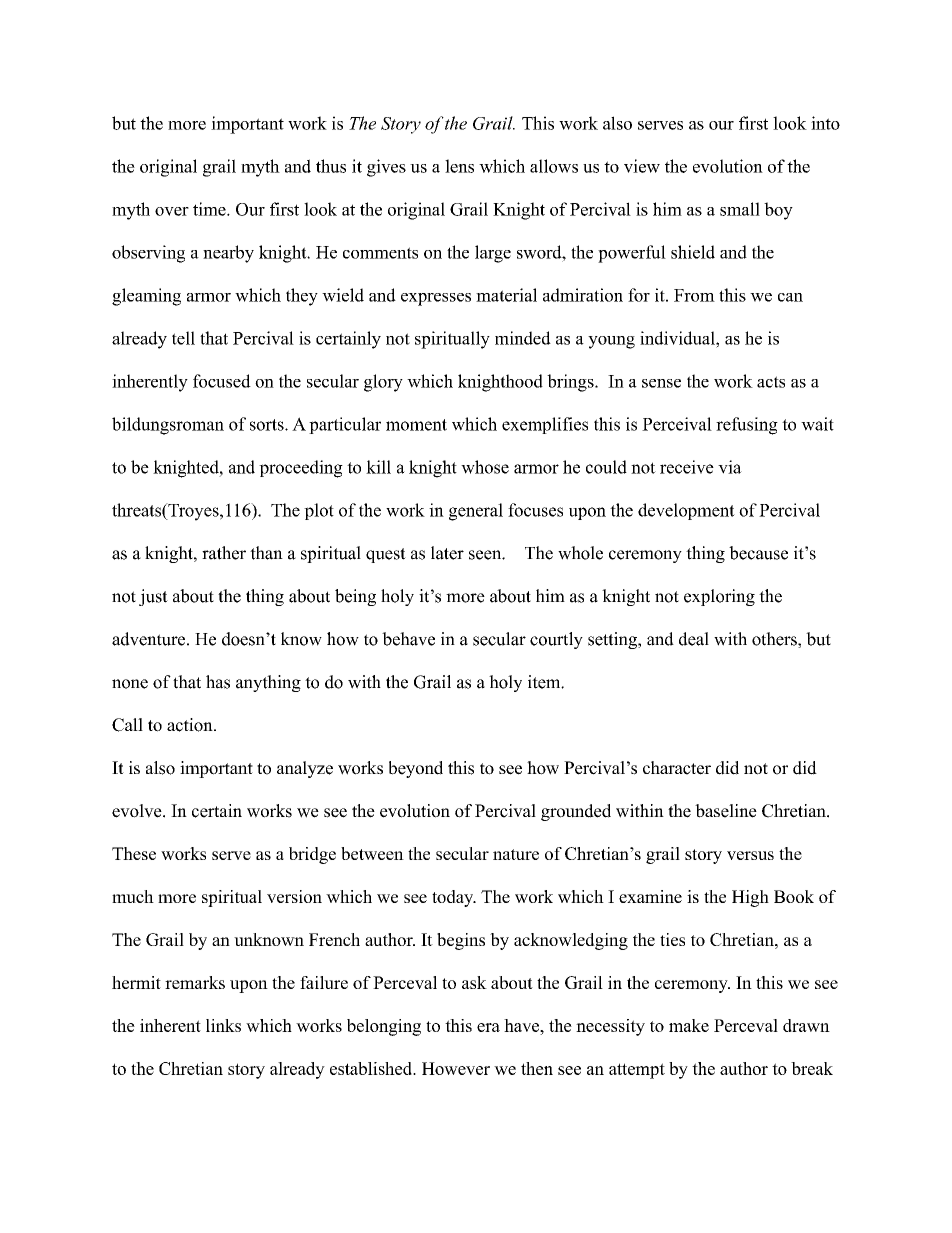 This screenshot has width=952, height=1233. What do you see at coordinates (456, 1068) in the screenshot?
I see `However` at bounding box center [456, 1068].
